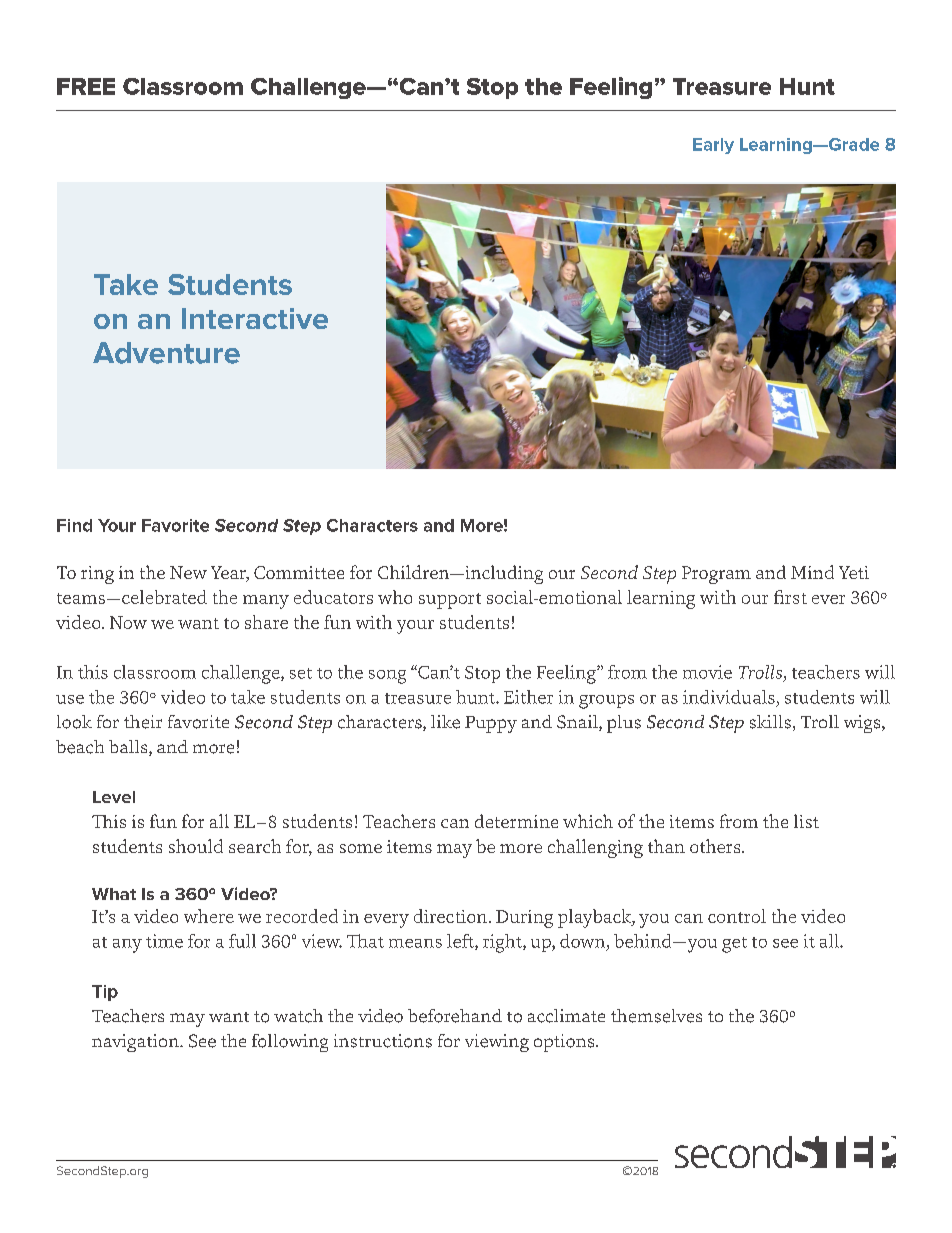 The image size is (952, 1233). Describe the element at coordinates (86, 86) in the screenshot. I see `FREE` at that location.
